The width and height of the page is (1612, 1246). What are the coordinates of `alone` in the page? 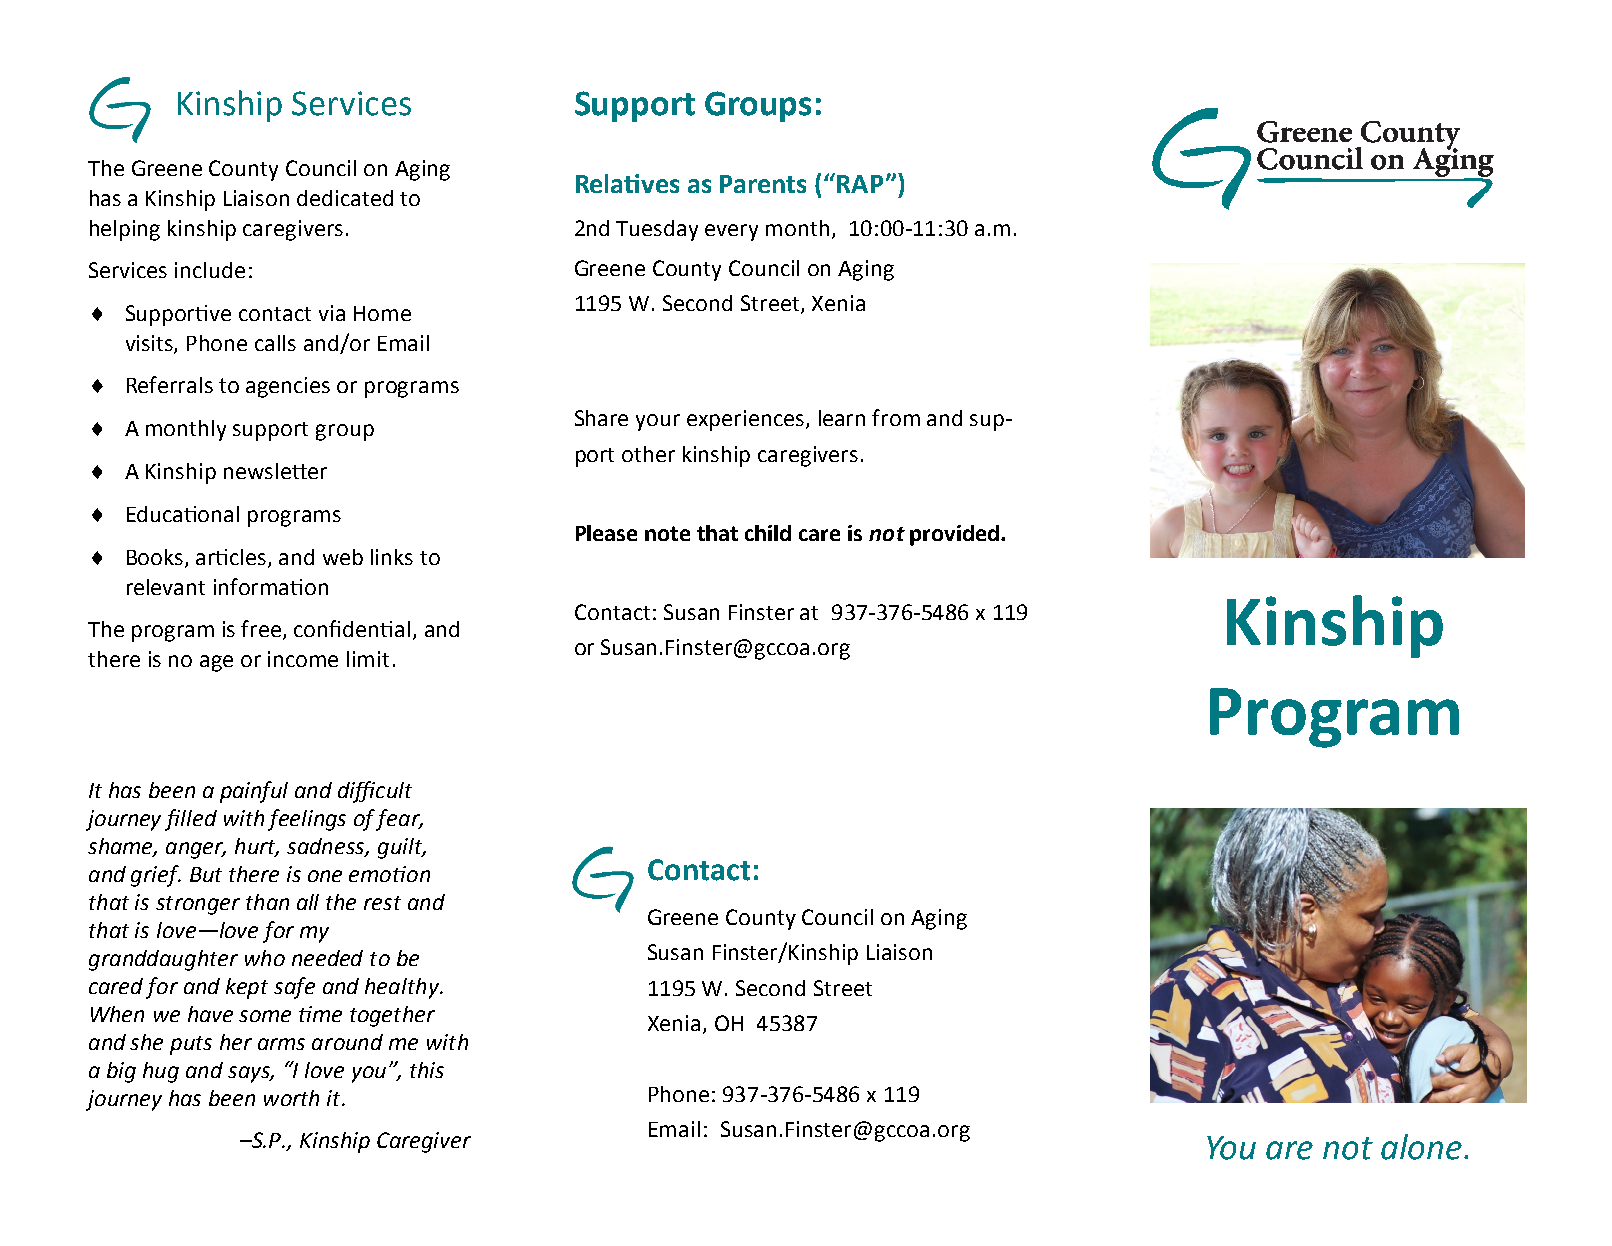 It's located at (1423, 1147).
